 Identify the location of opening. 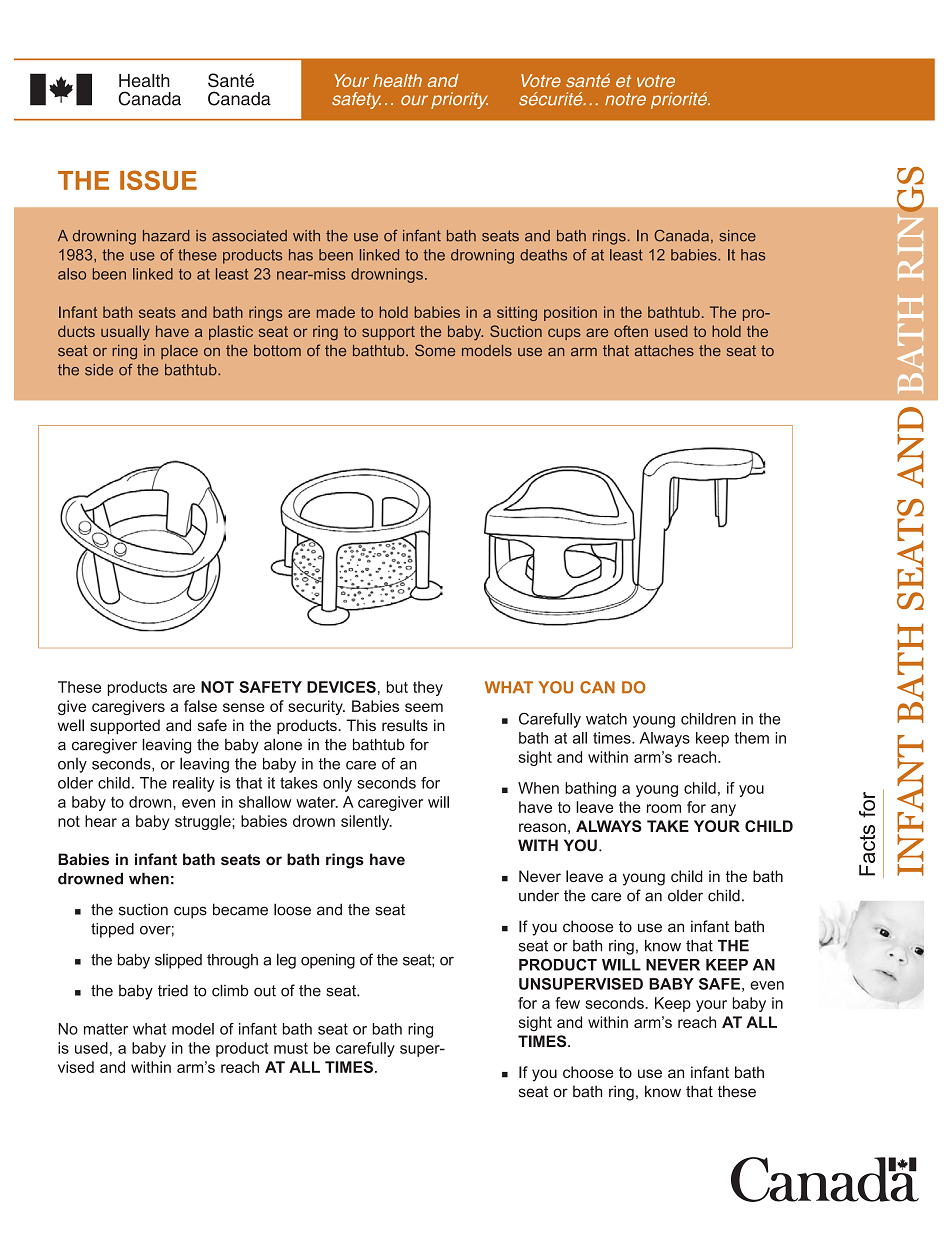
(328, 961).
